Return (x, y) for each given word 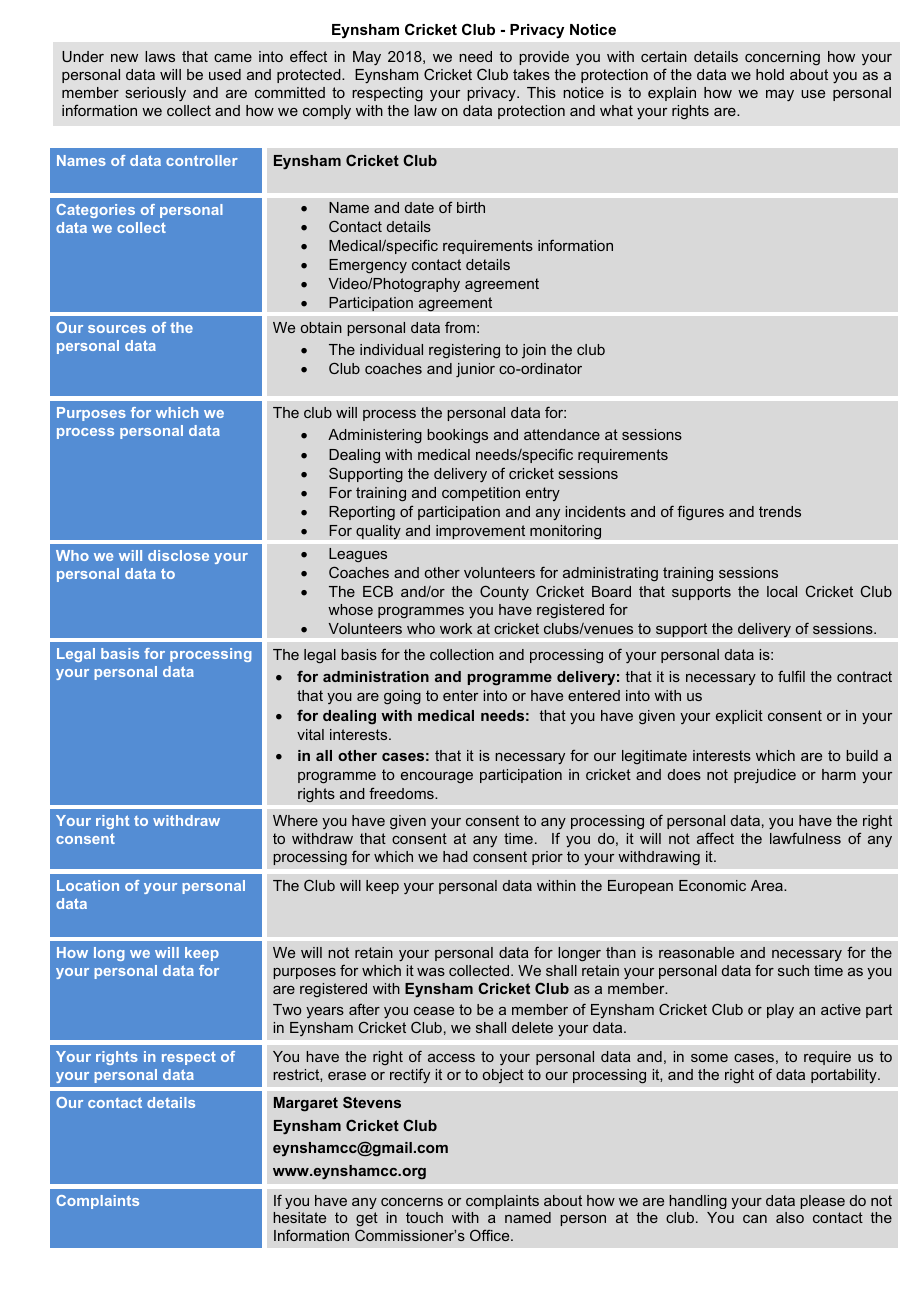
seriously (155, 94)
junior (475, 370)
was (431, 972)
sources (117, 329)
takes (531, 74)
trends (780, 511)
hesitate (299, 1217)
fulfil (791, 676)
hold (770, 74)
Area (768, 885)
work (456, 628)
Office (491, 1235)
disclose (178, 555)
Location (88, 885)
